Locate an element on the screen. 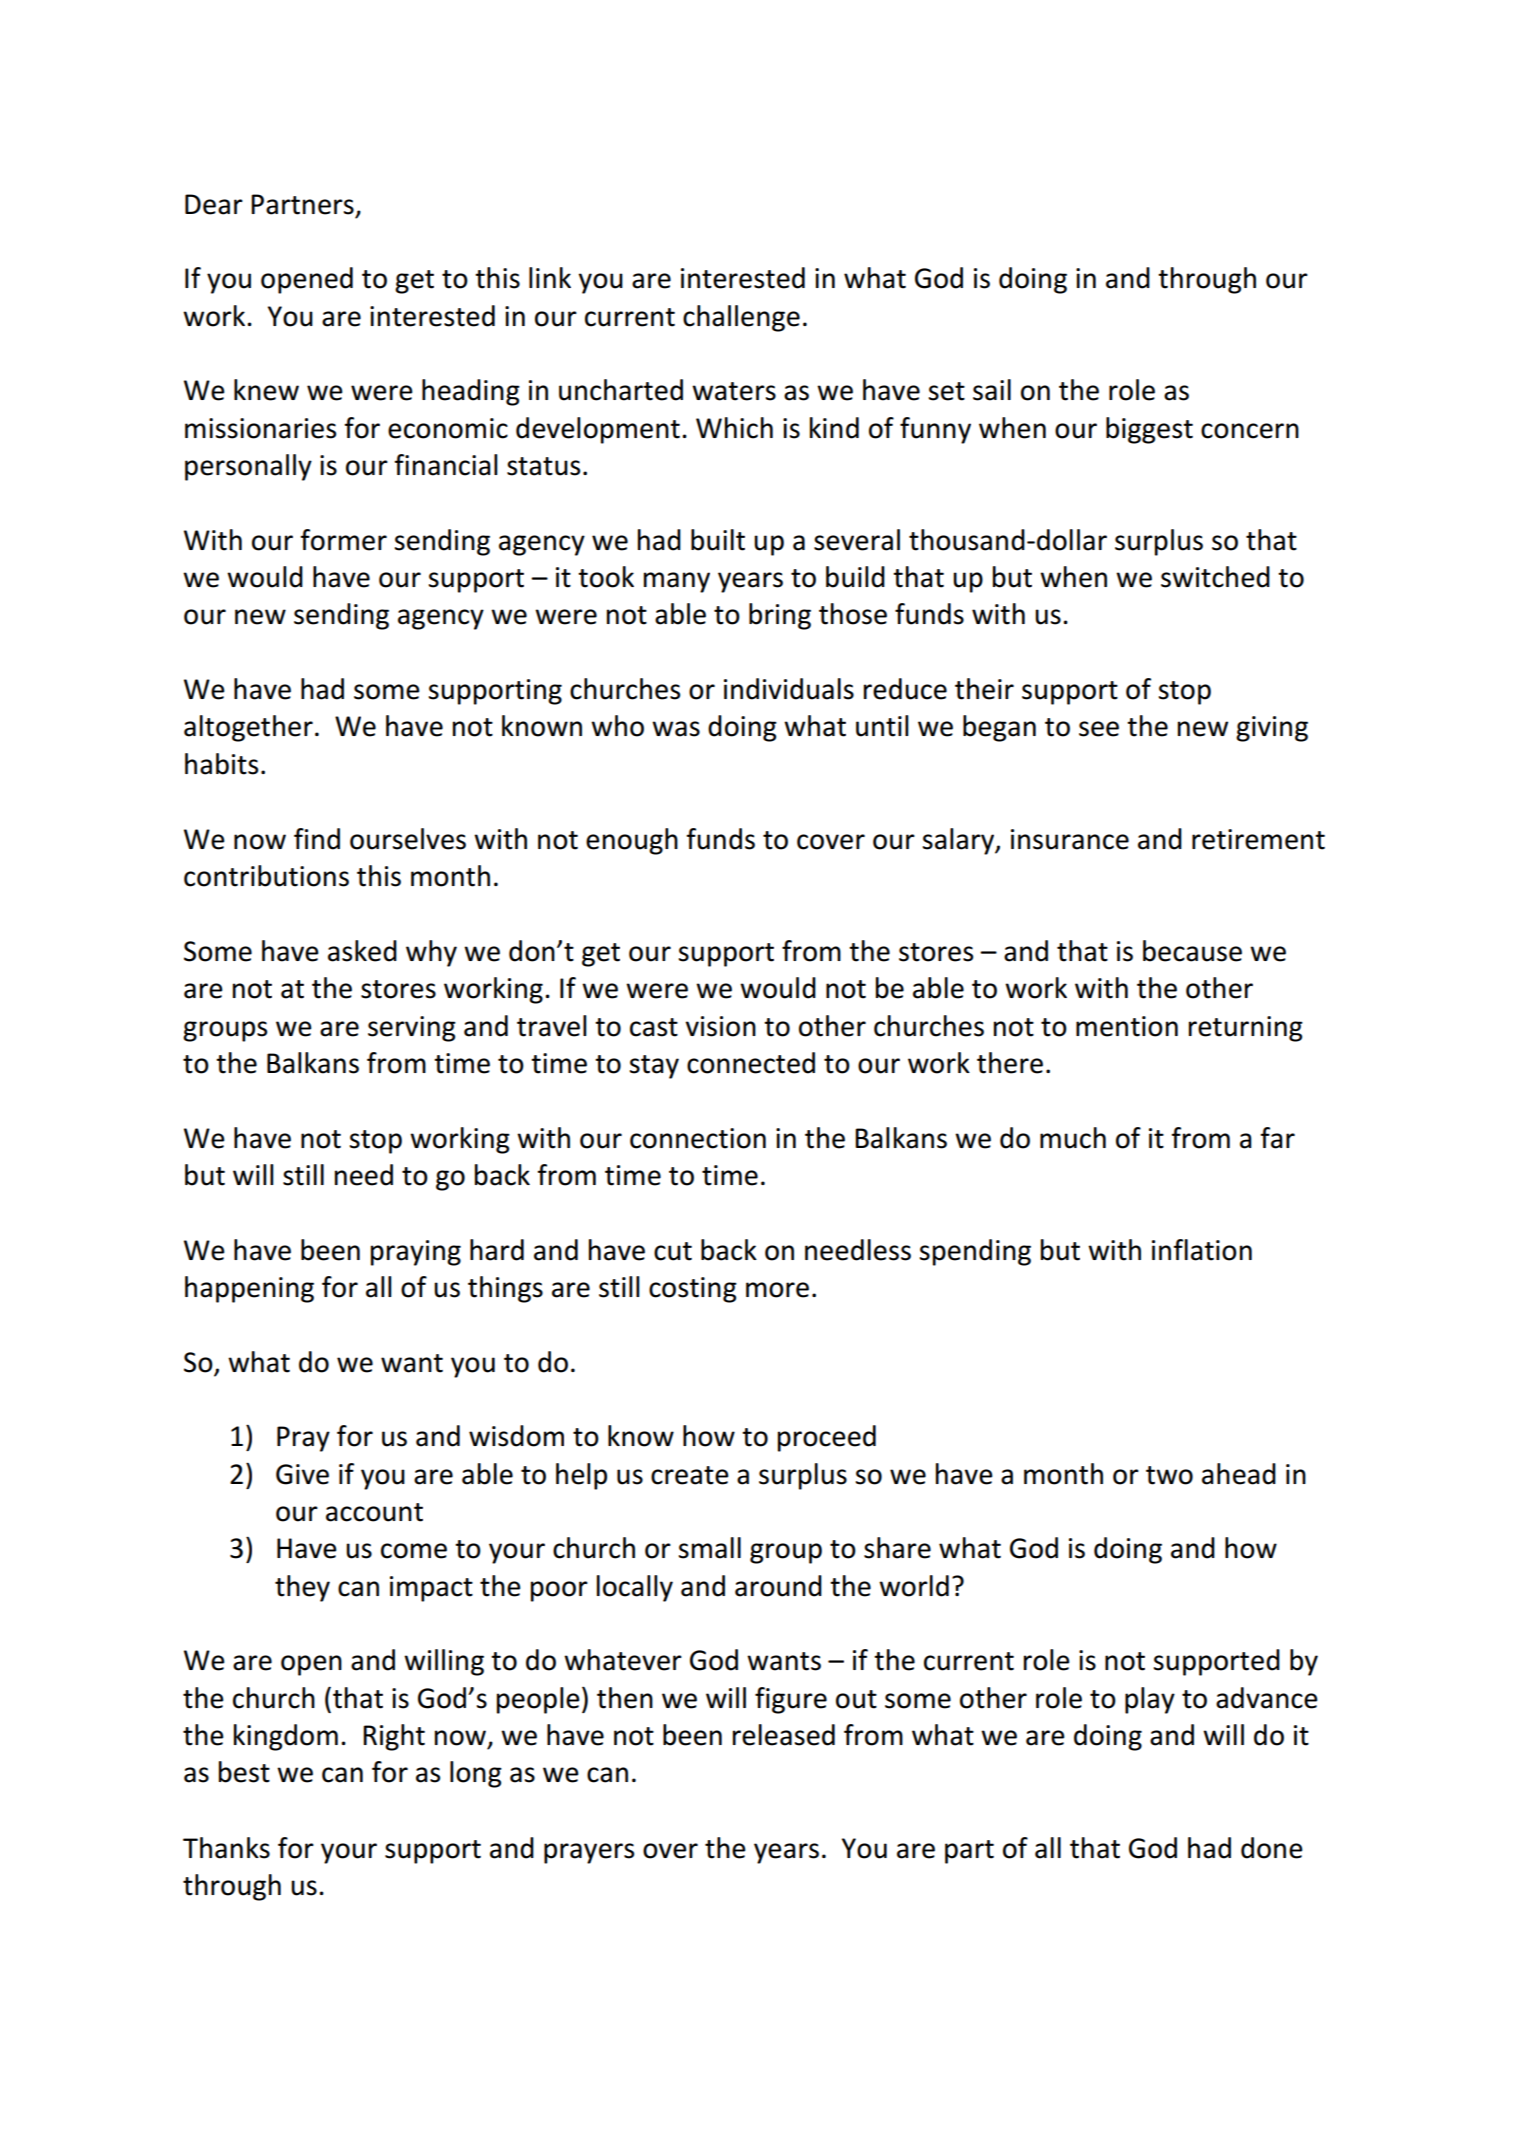  mention is located at coordinates (1127, 1026).
